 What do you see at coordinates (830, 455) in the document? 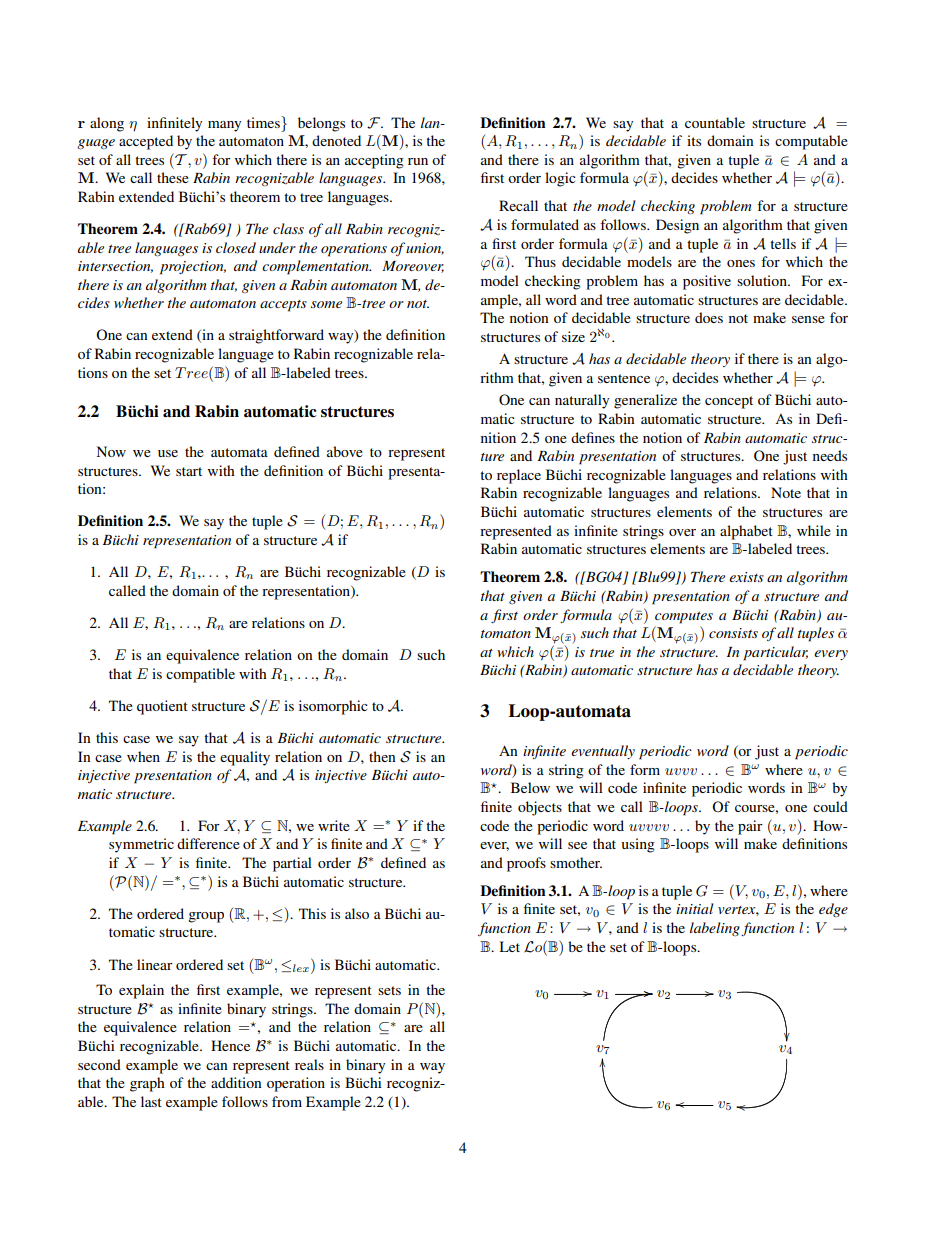
I see `needs` at bounding box center [830, 455].
